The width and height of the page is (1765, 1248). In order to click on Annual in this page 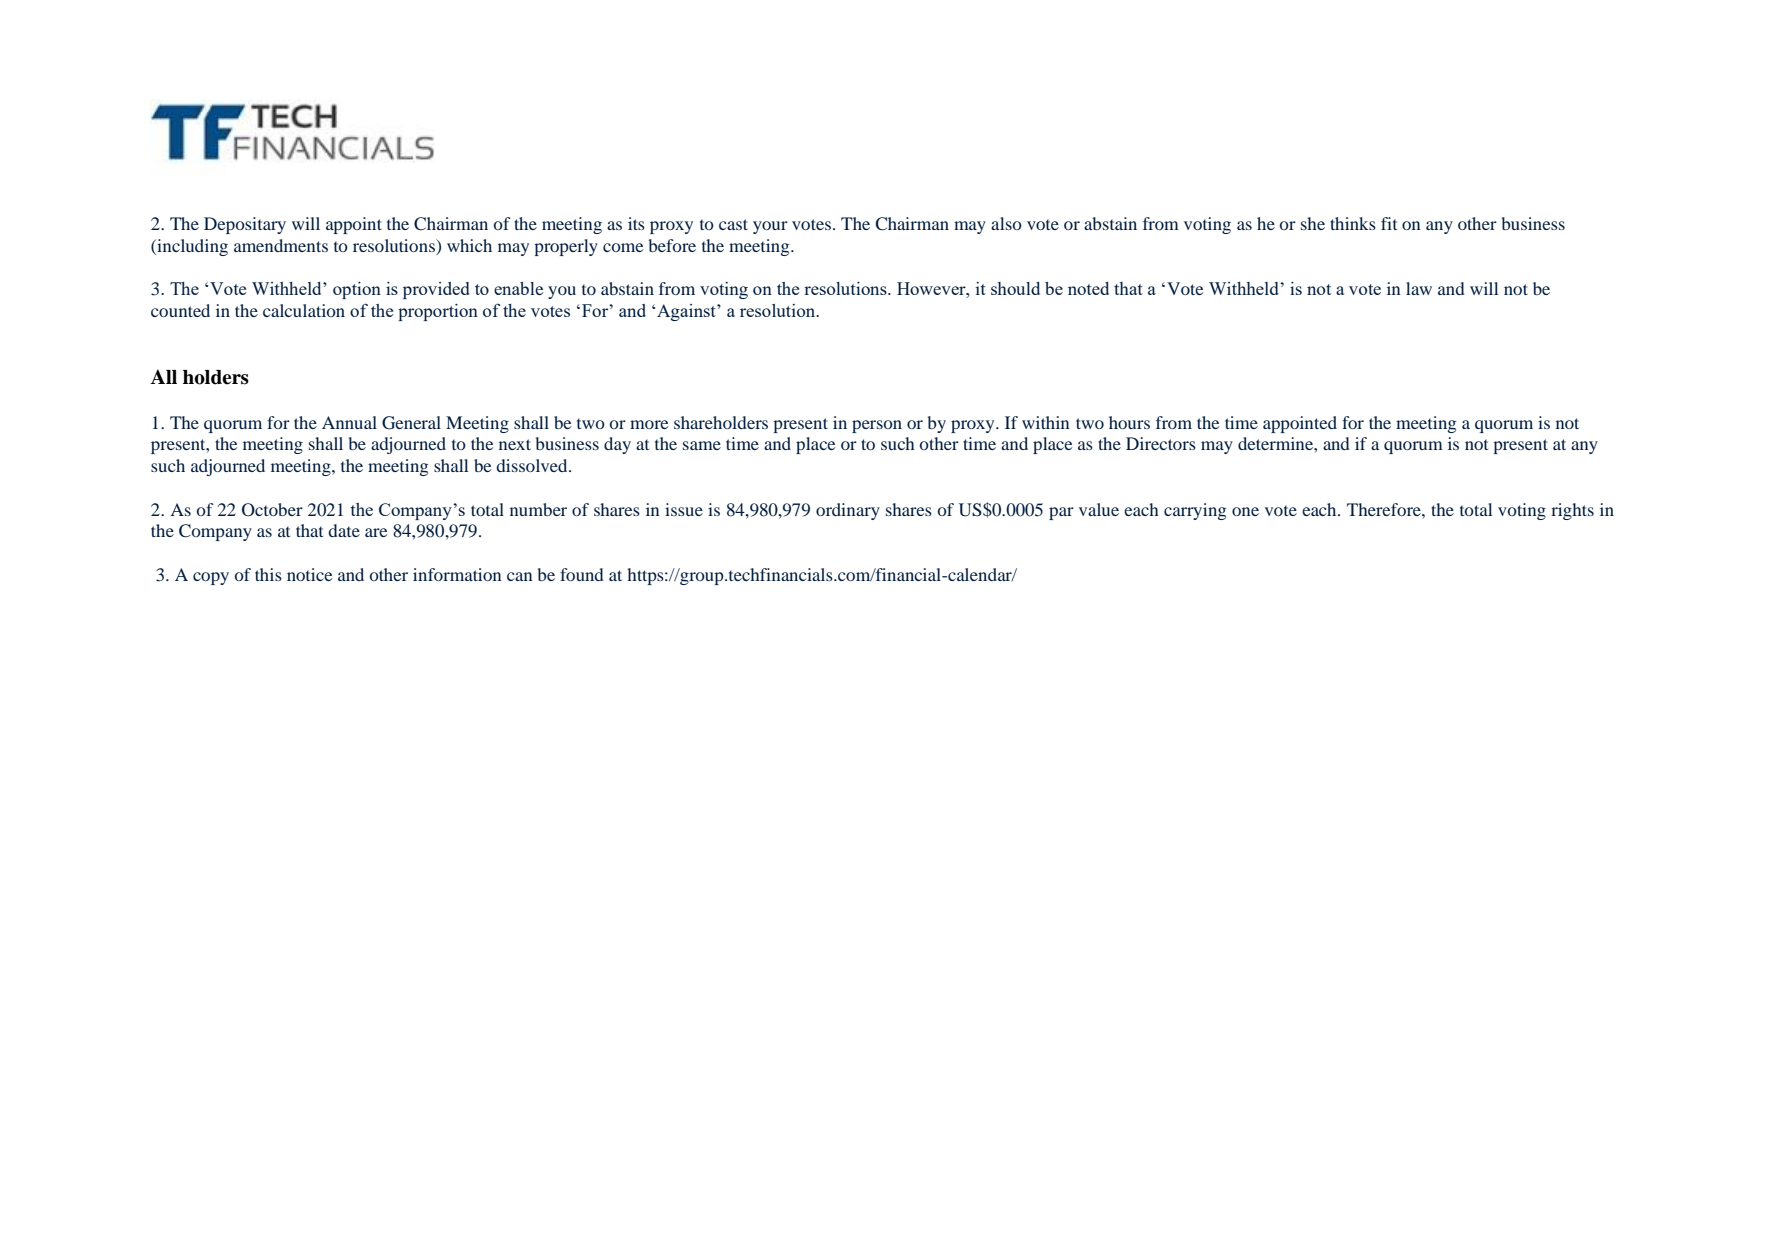, I will do `click(349, 422)`.
